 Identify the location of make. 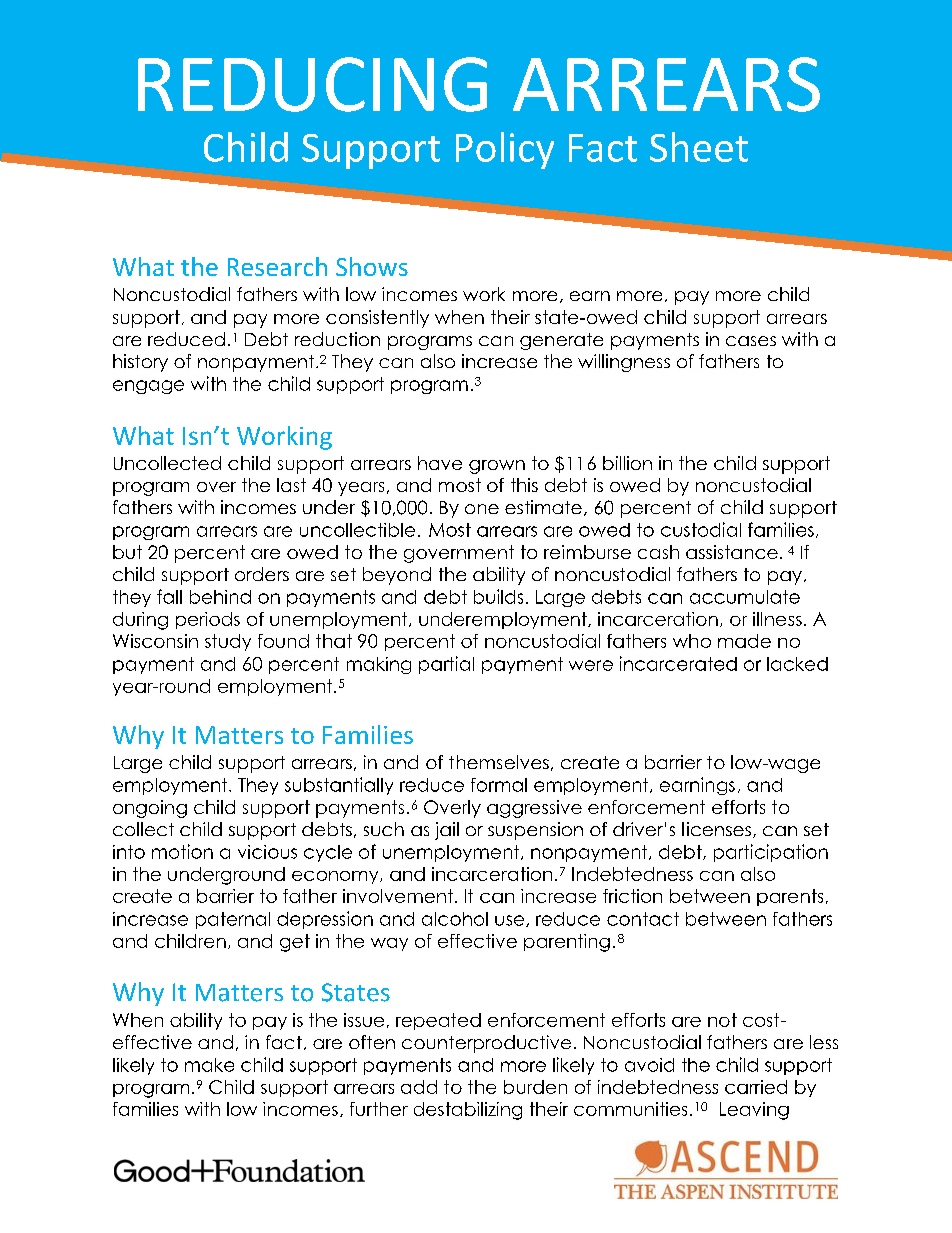
(209, 1065).
